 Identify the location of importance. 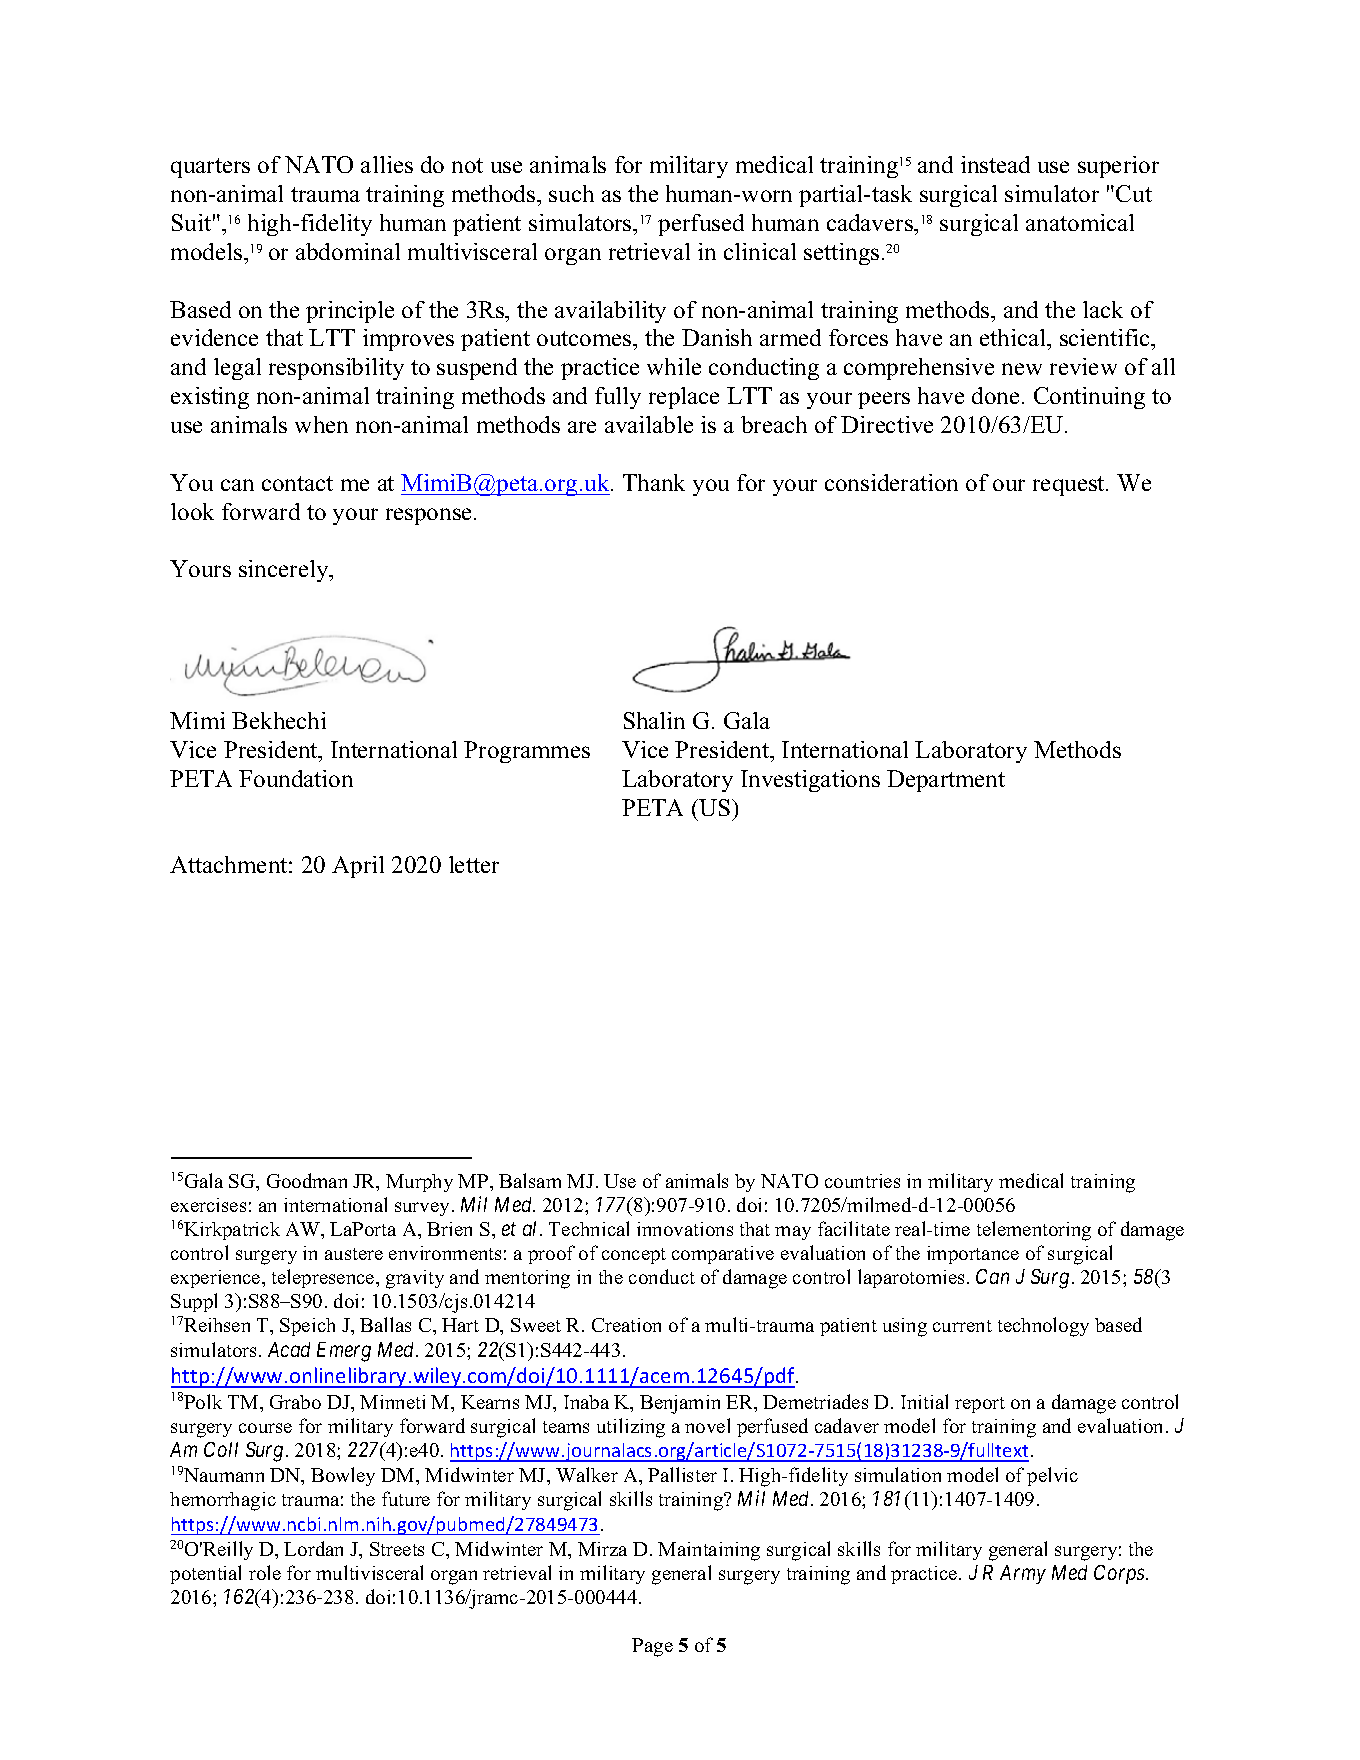
(973, 1255).
